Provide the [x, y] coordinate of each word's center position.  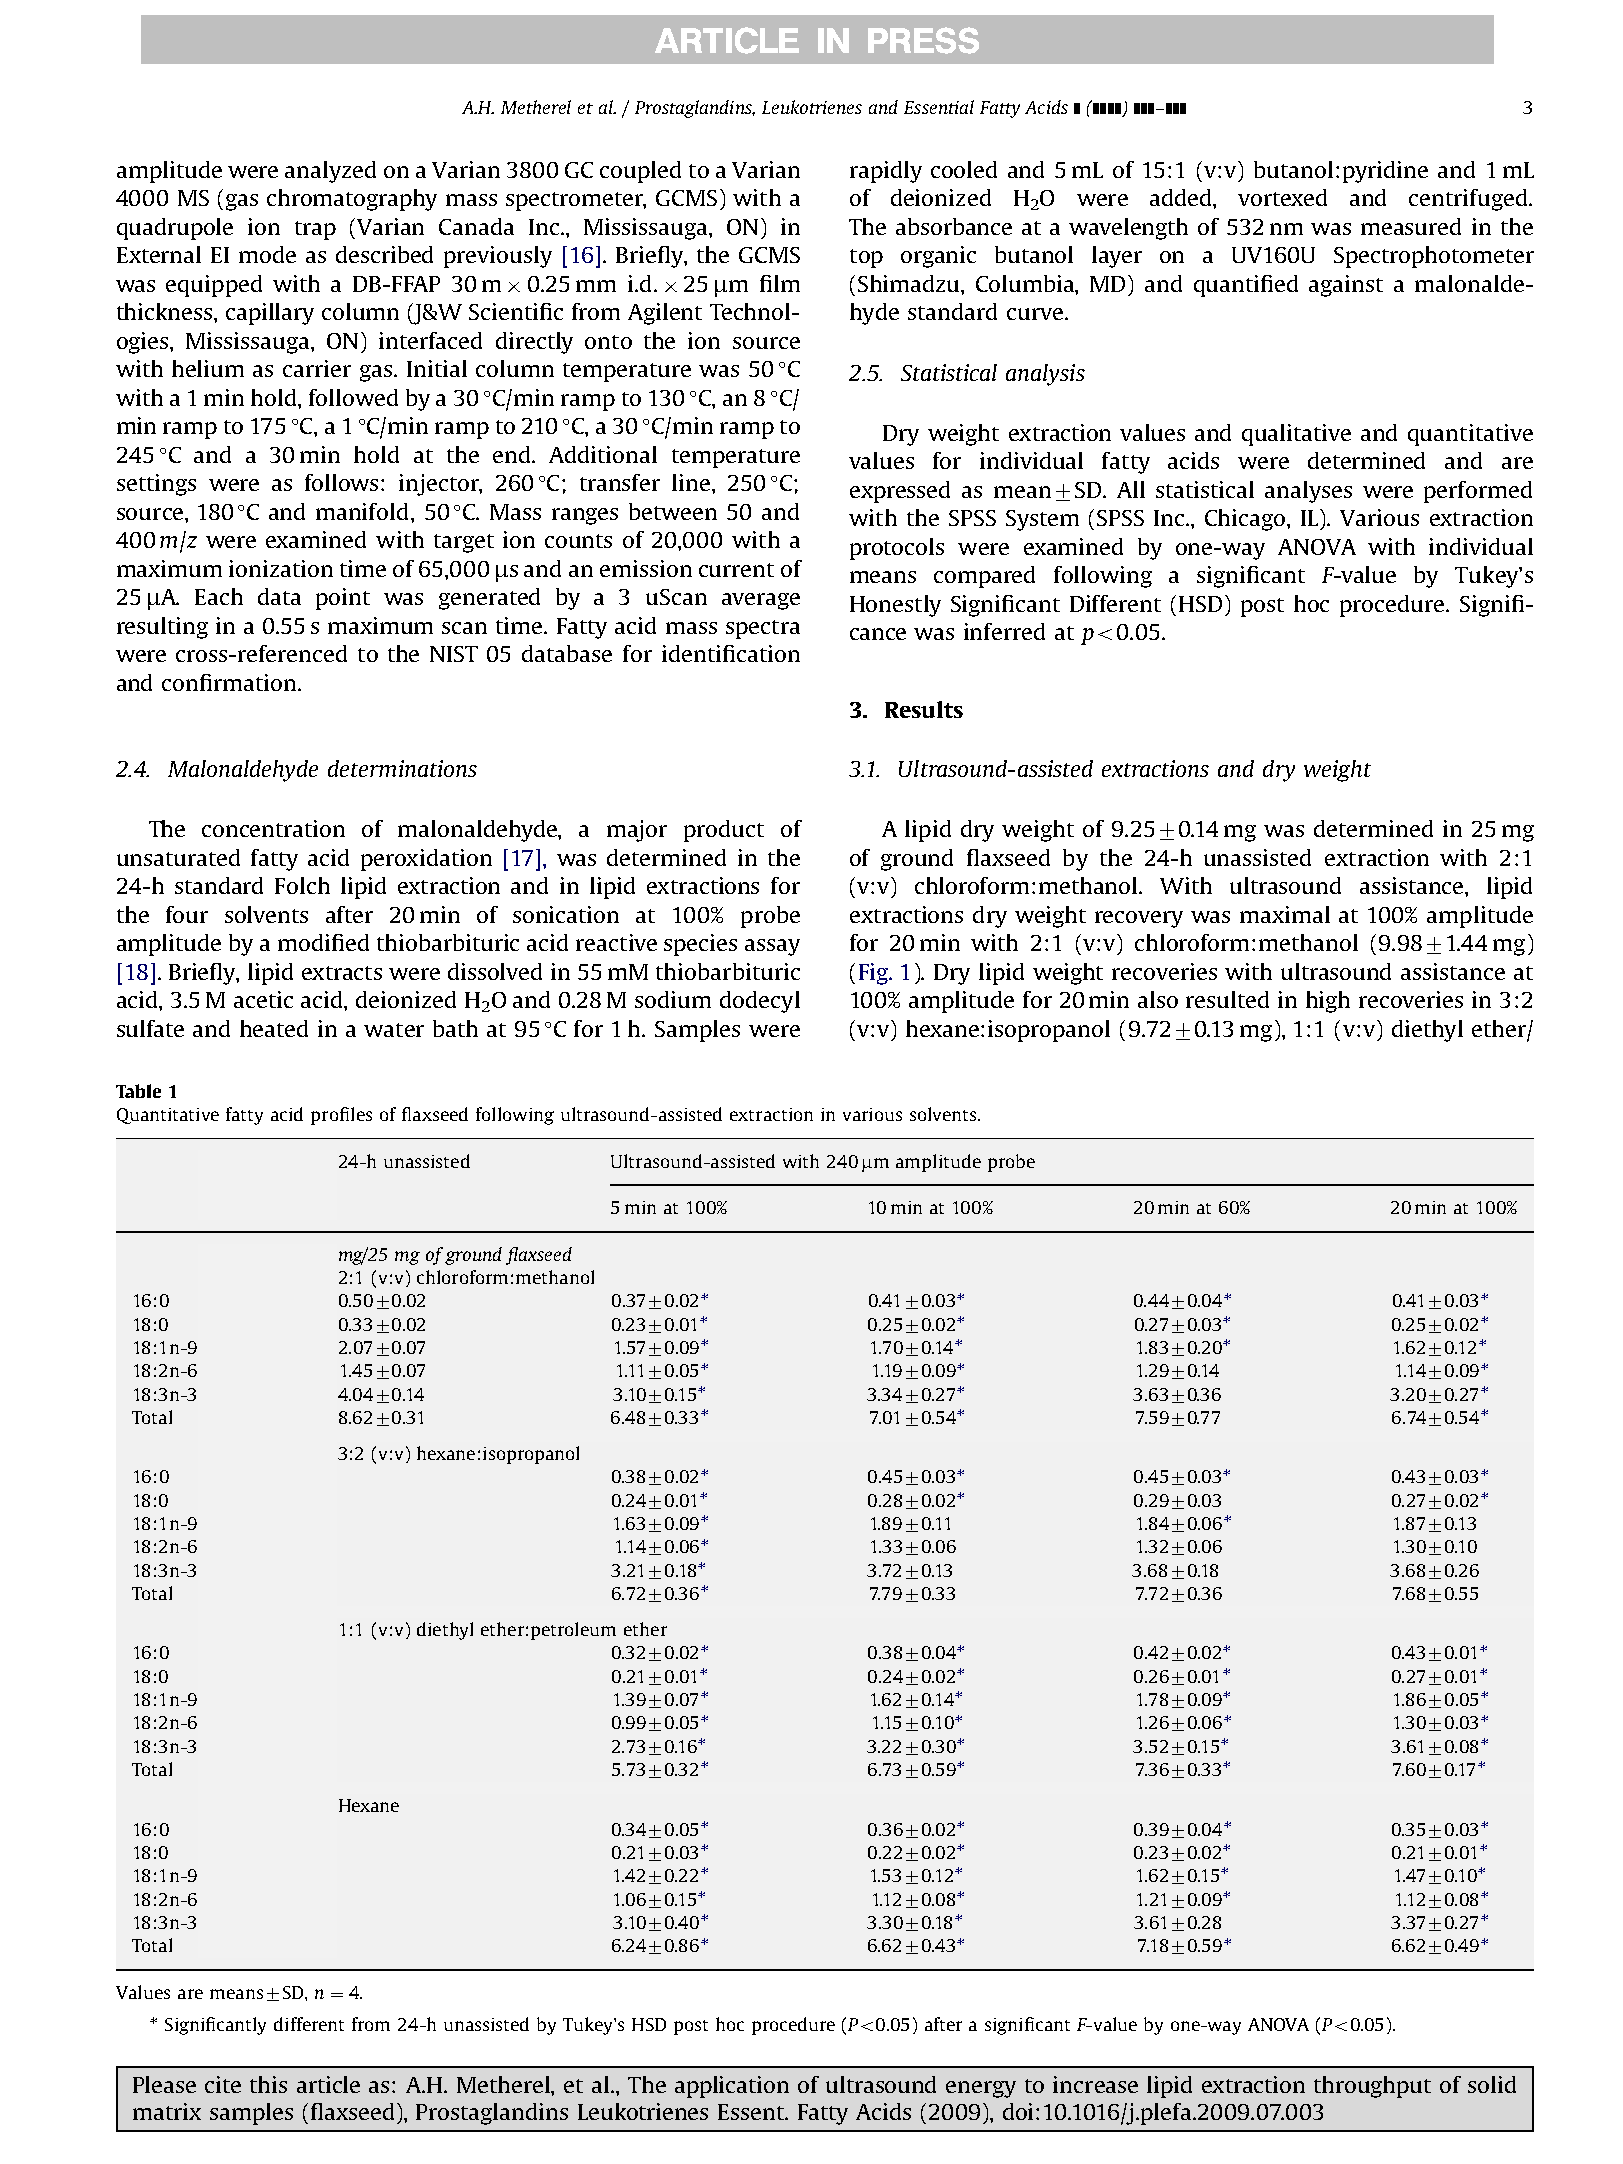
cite [223, 2084]
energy [981, 2089]
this [268, 2084]
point [343, 599]
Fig [874, 974]
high [1328, 1002]
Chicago [1246, 520]
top [866, 258]
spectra [763, 629]
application [732, 2087]
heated [274, 1028]
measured [1411, 226]
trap [315, 230]
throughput [1372, 2087]
